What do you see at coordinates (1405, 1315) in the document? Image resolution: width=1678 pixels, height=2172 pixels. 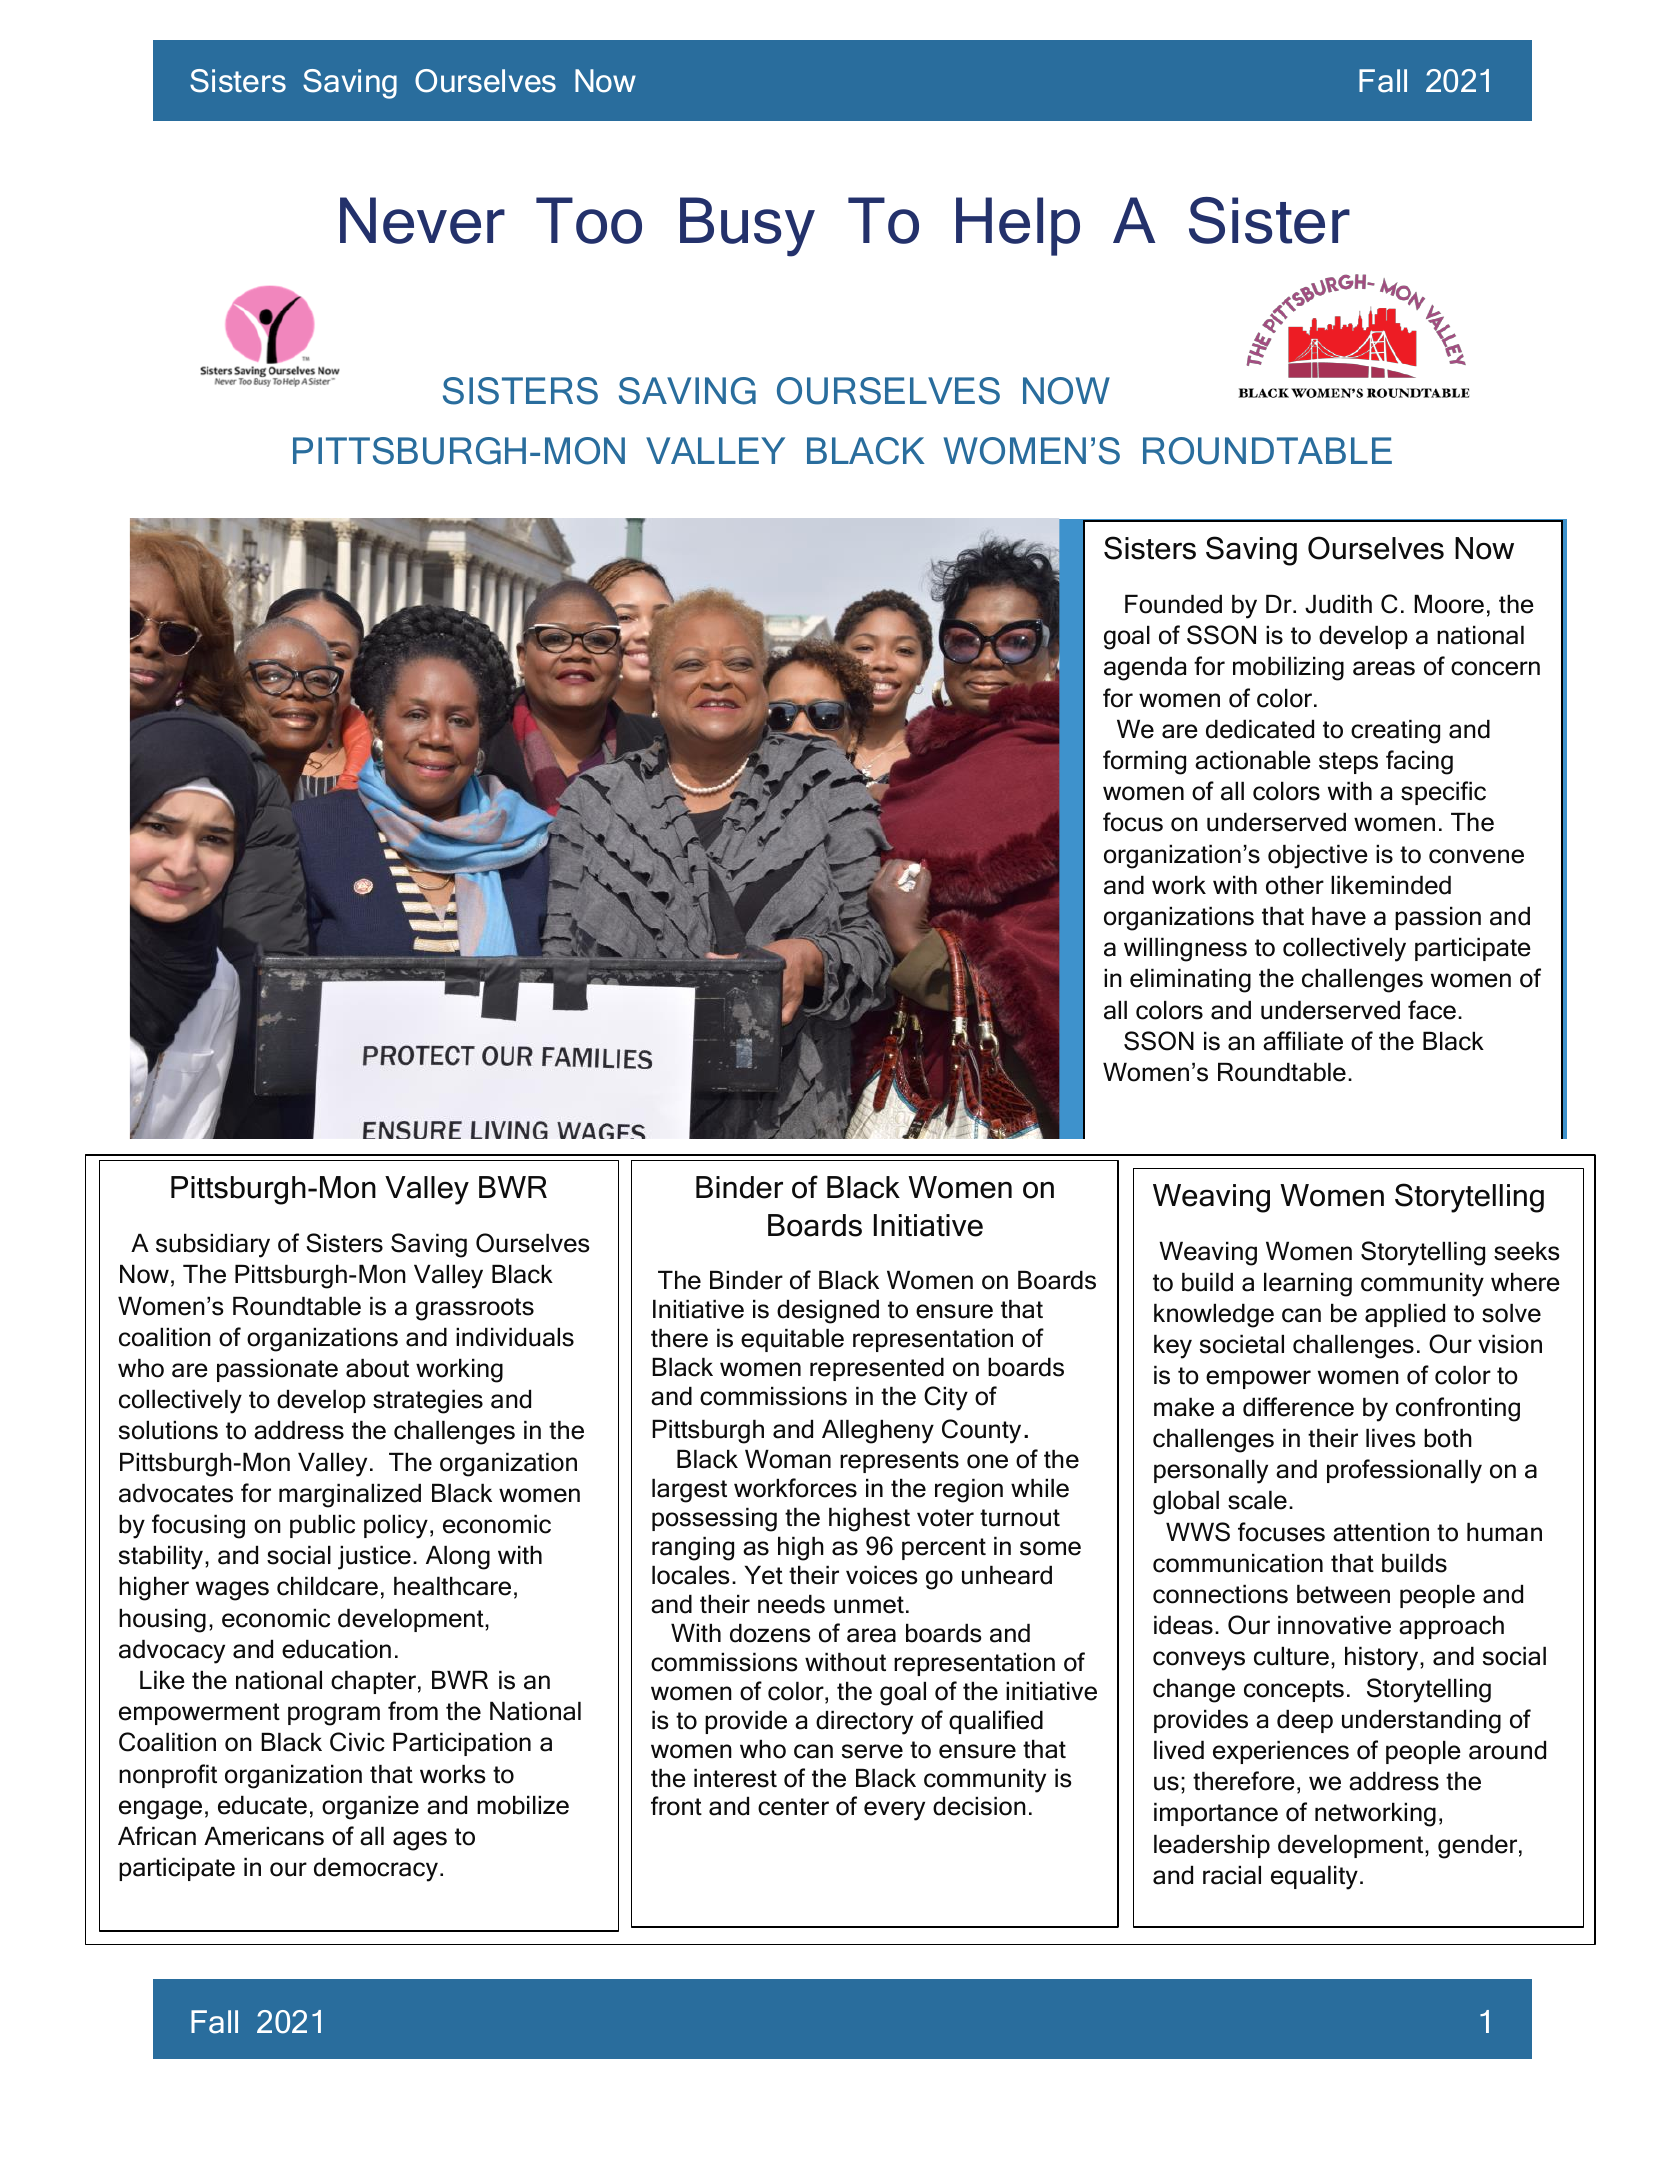 I see `applied` at bounding box center [1405, 1315].
